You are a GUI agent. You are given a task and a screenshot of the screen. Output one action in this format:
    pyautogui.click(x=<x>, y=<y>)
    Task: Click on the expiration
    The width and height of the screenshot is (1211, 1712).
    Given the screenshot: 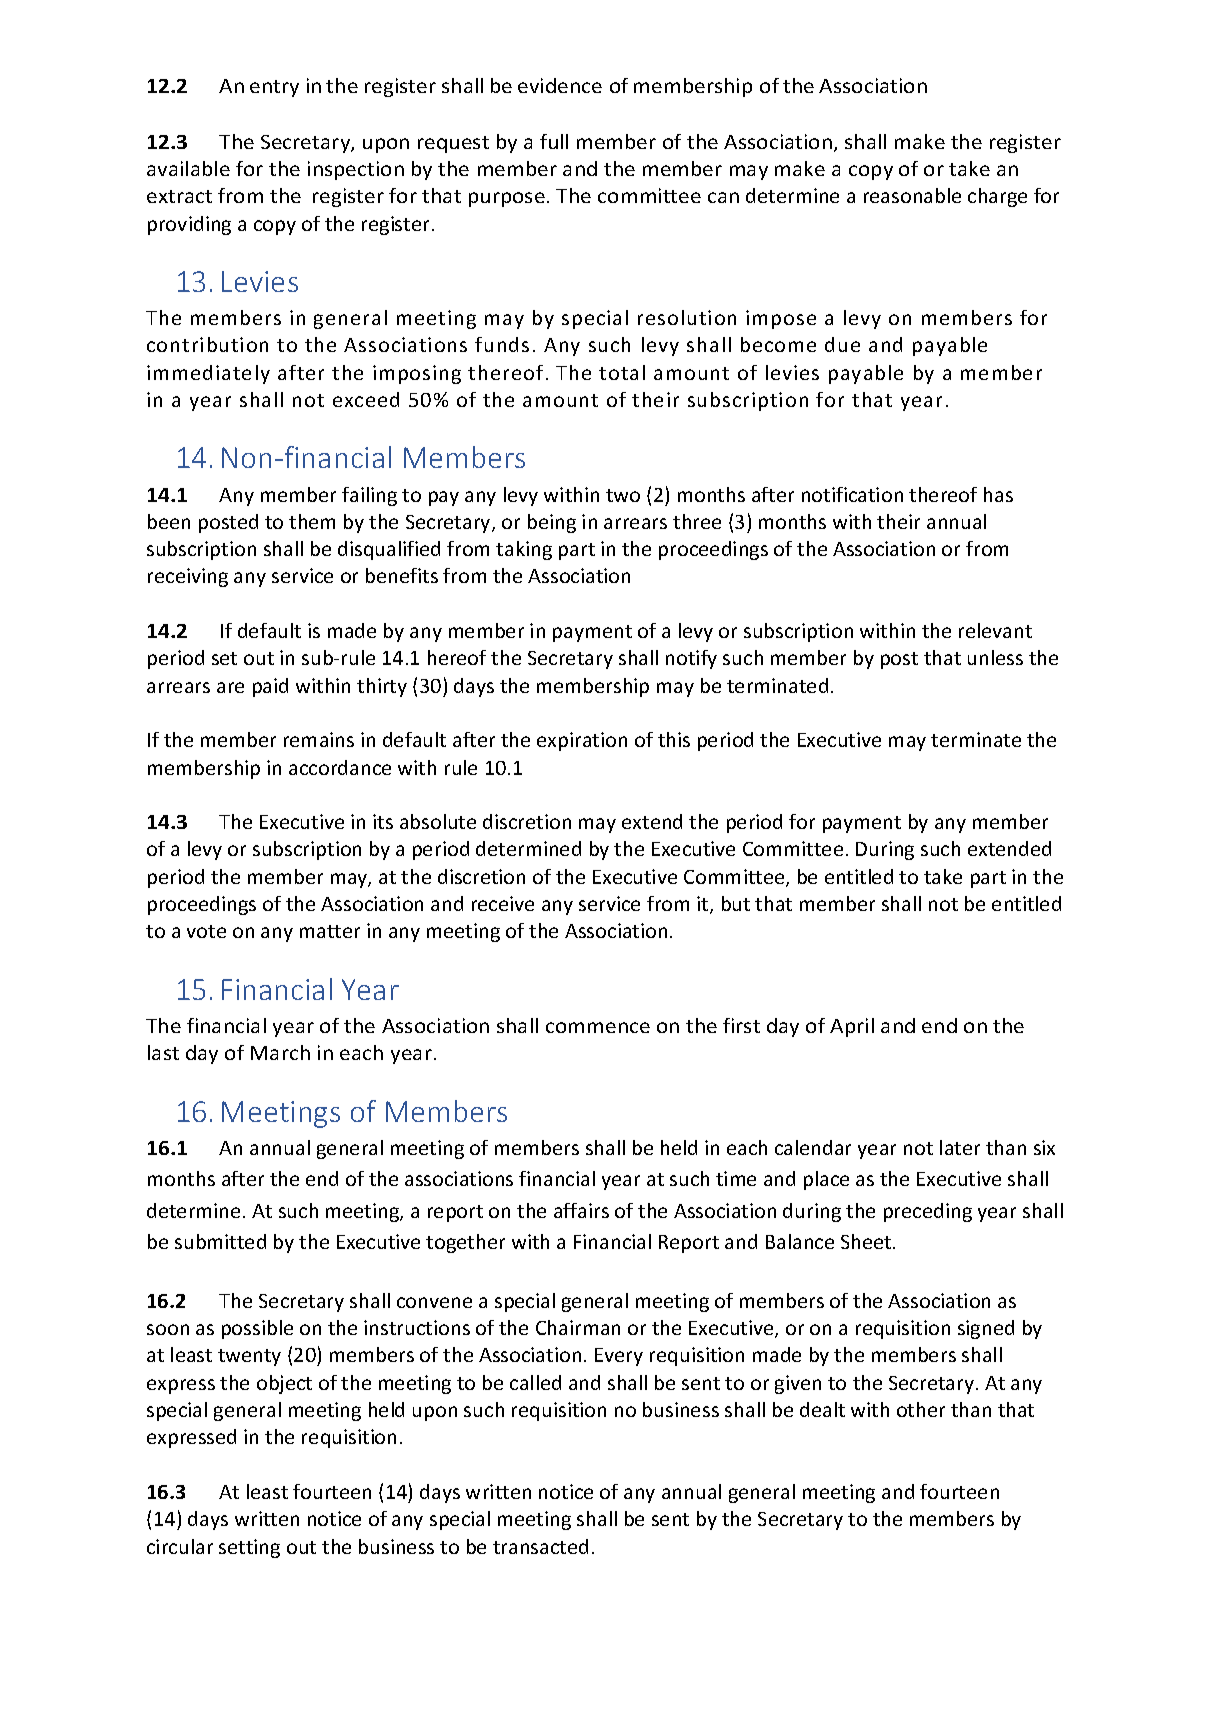 What is the action you would take?
    pyautogui.click(x=582, y=741)
